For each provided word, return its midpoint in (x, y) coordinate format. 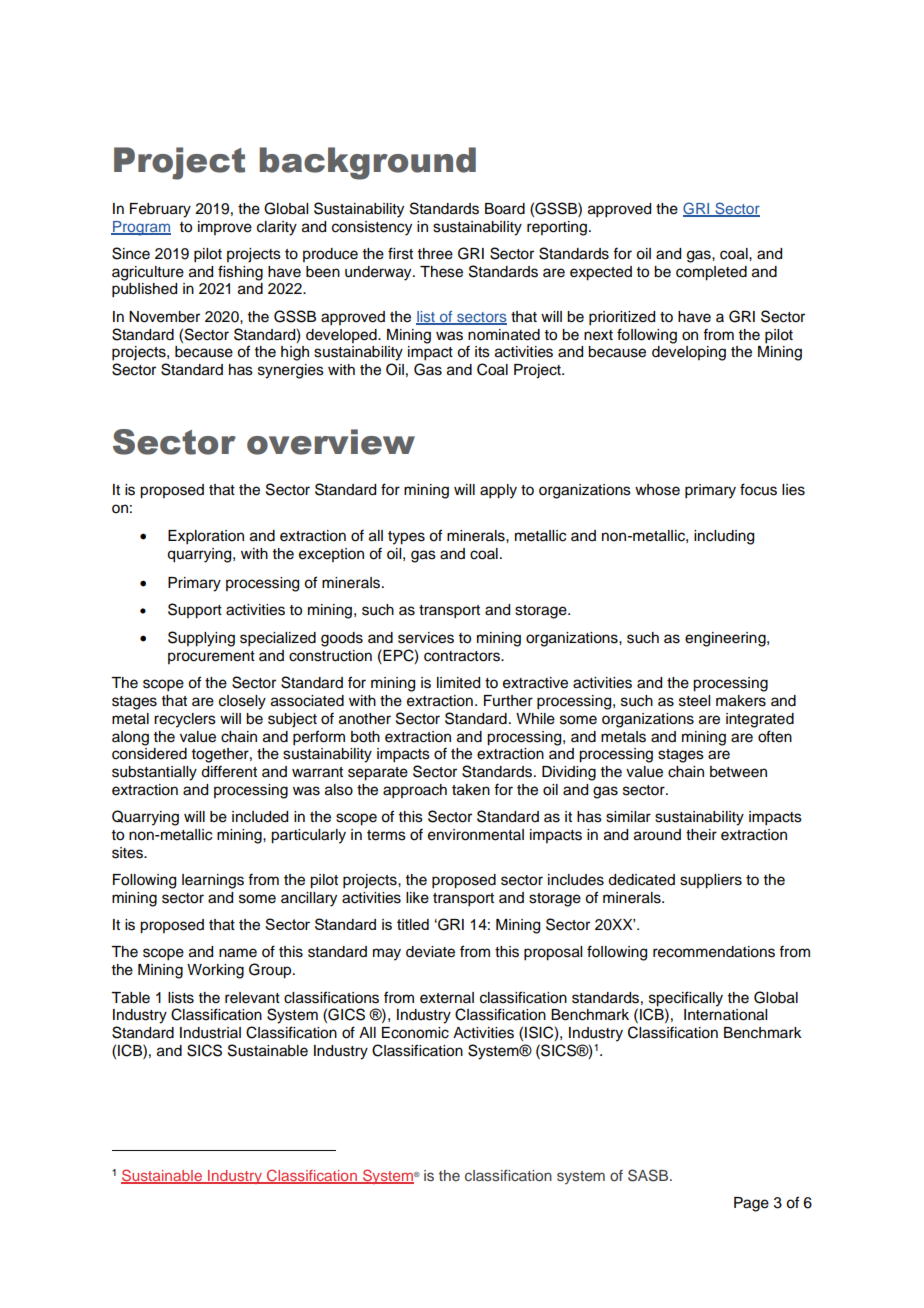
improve (225, 228)
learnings (213, 881)
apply (498, 491)
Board (505, 209)
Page (751, 1204)
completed (711, 273)
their (701, 835)
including (724, 537)
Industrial (210, 1033)
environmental (476, 835)
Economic (415, 1033)
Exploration (206, 537)
